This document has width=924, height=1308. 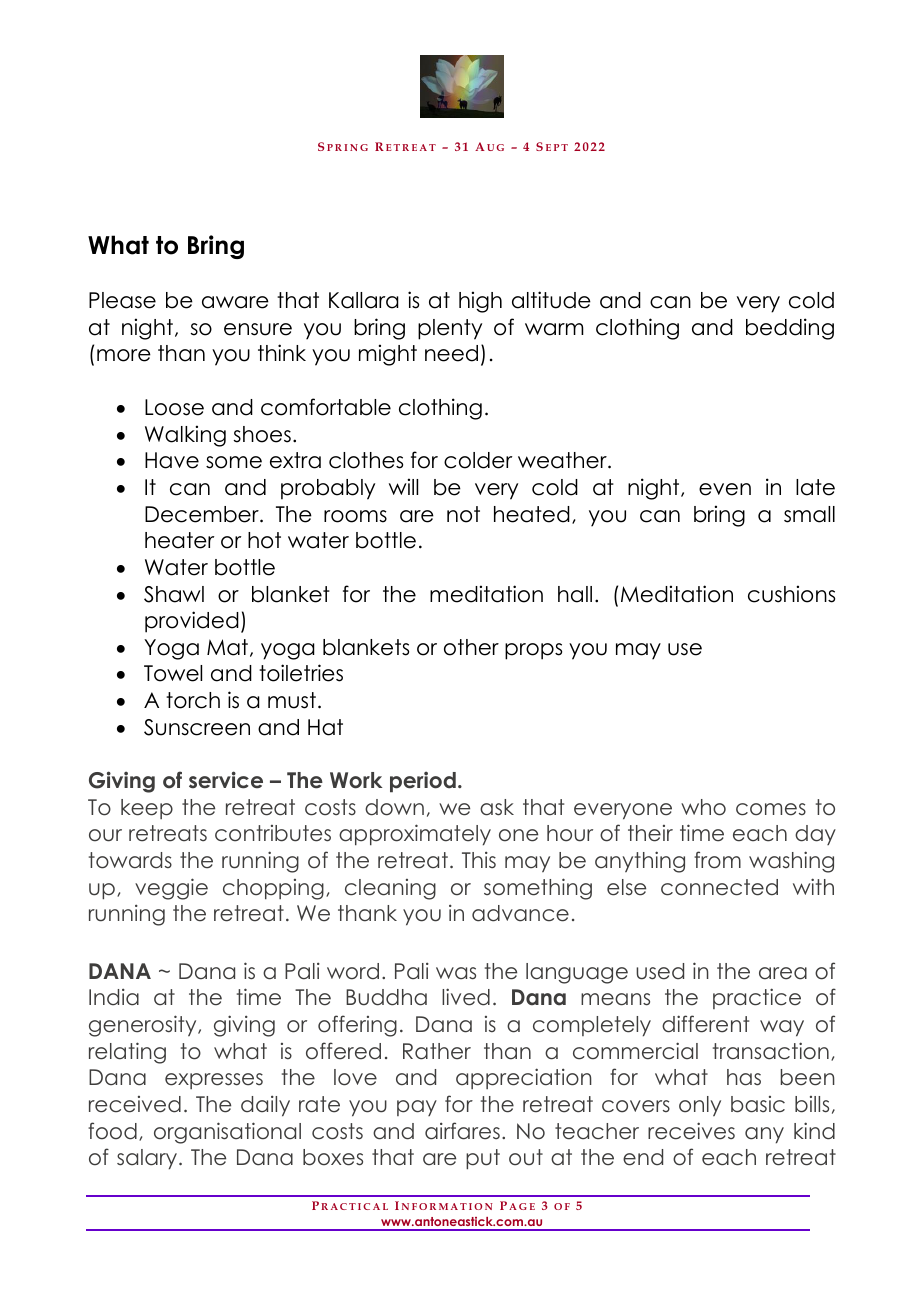 I want to click on aware, so click(x=235, y=302).
